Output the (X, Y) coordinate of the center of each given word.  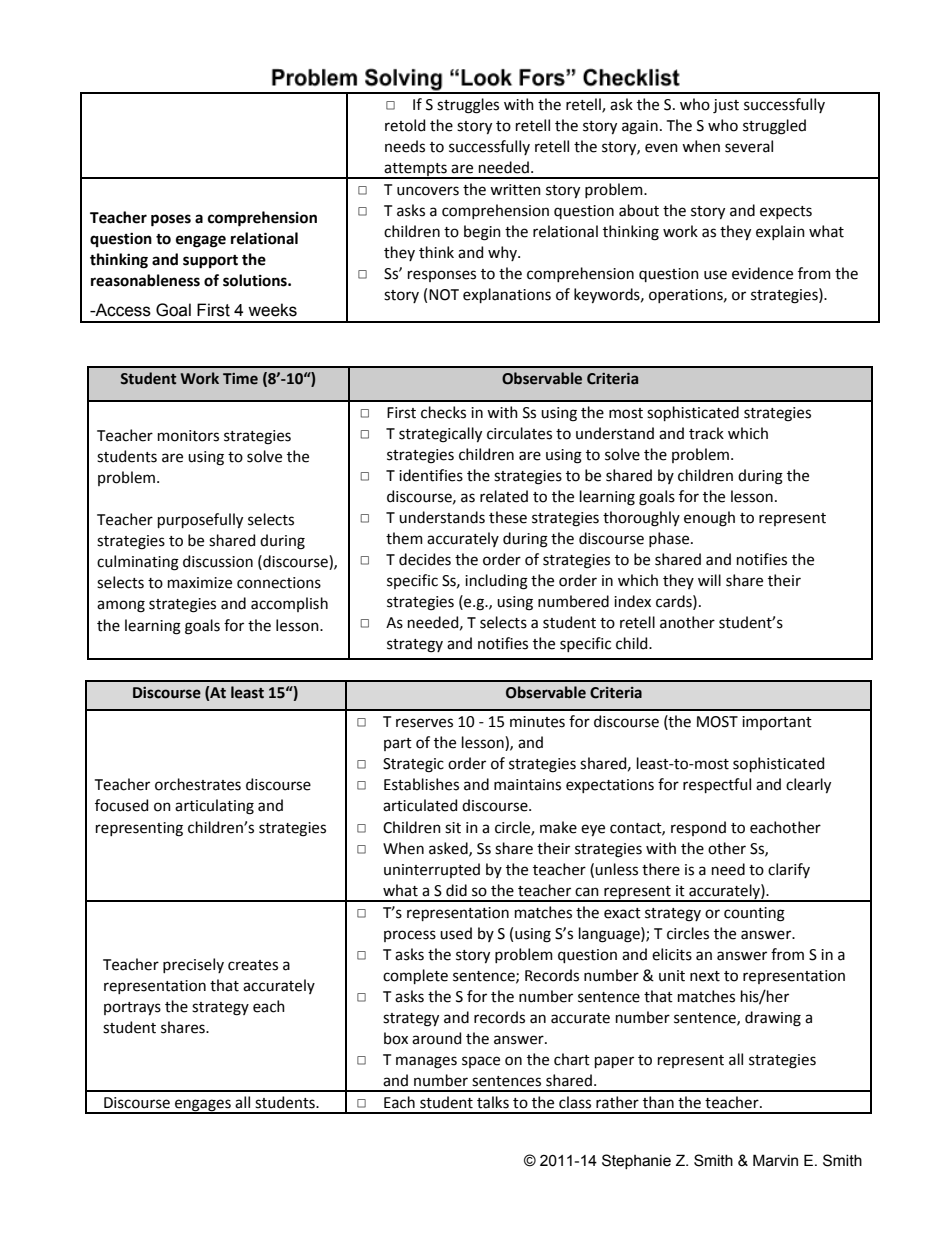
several (749, 146)
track (706, 433)
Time (240, 379)
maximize (200, 583)
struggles (468, 106)
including (496, 582)
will (709, 580)
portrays (132, 1008)
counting (754, 914)
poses (171, 220)
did (456, 890)
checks (443, 412)
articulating (214, 807)
